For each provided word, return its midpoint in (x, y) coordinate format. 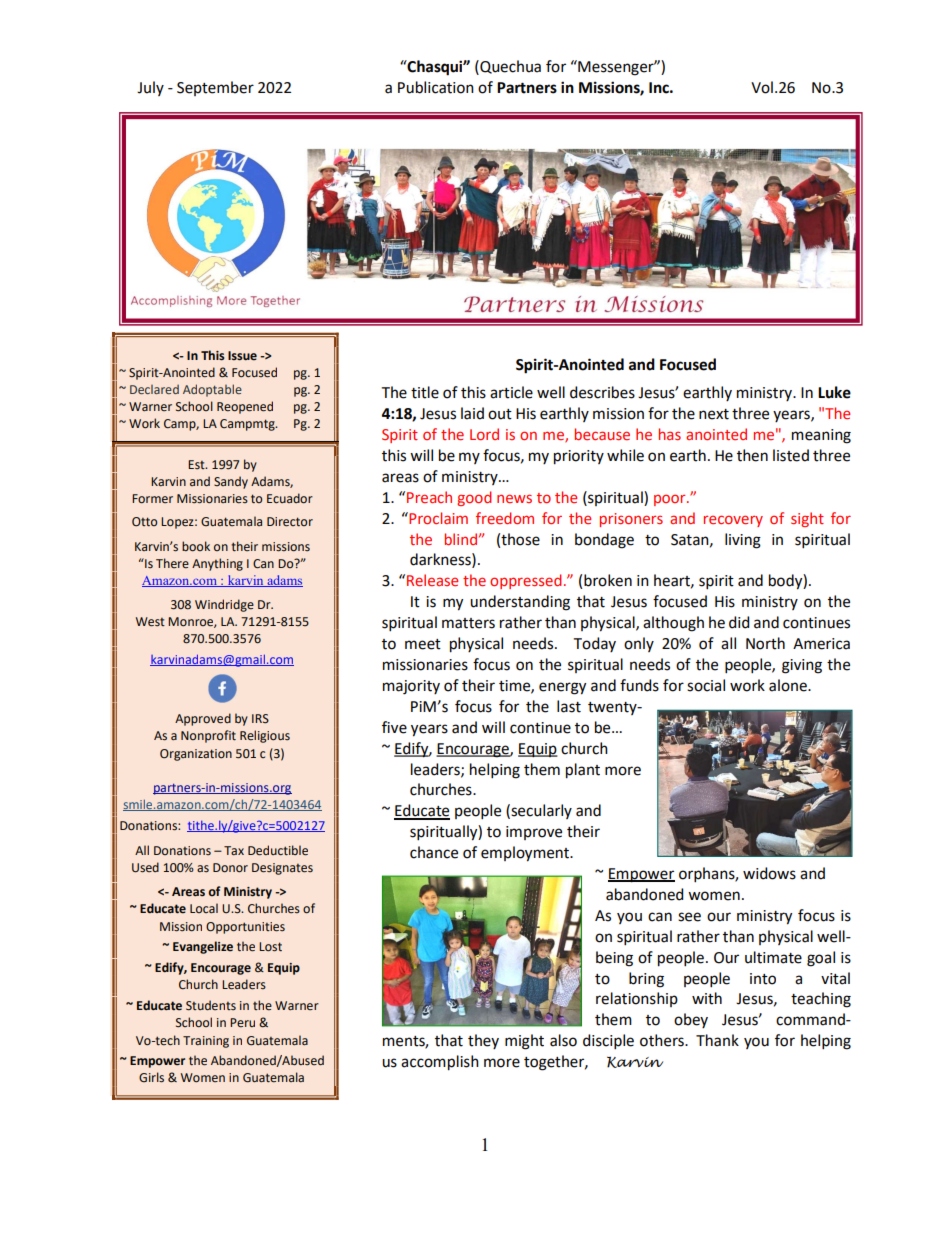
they (483, 1041)
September (215, 88)
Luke (834, 392)
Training (206, 1042)
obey (691, 1020)
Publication (436, 87)
